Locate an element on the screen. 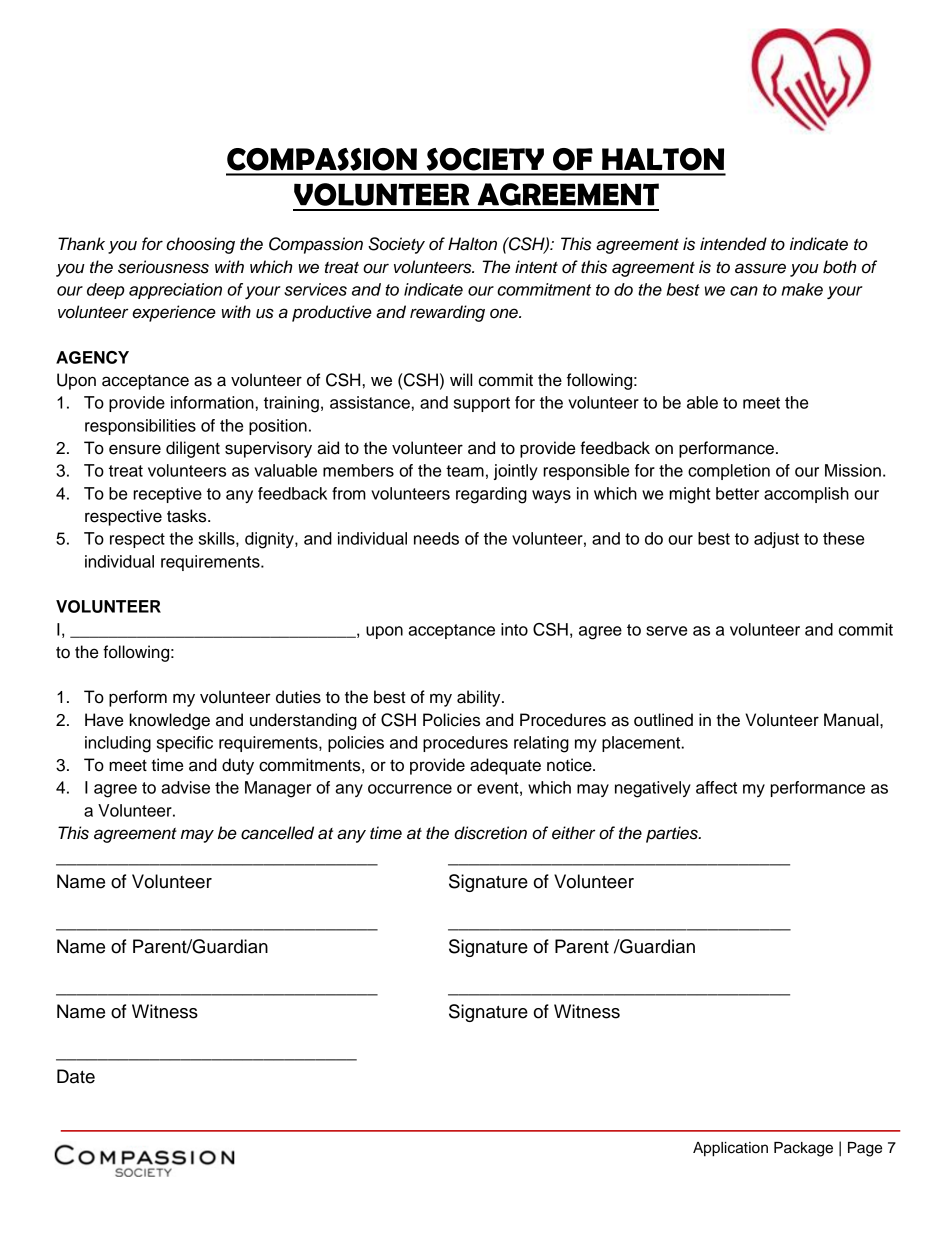 The image size is (952, 1233). seriousness is located at coordinates (163, 267).
